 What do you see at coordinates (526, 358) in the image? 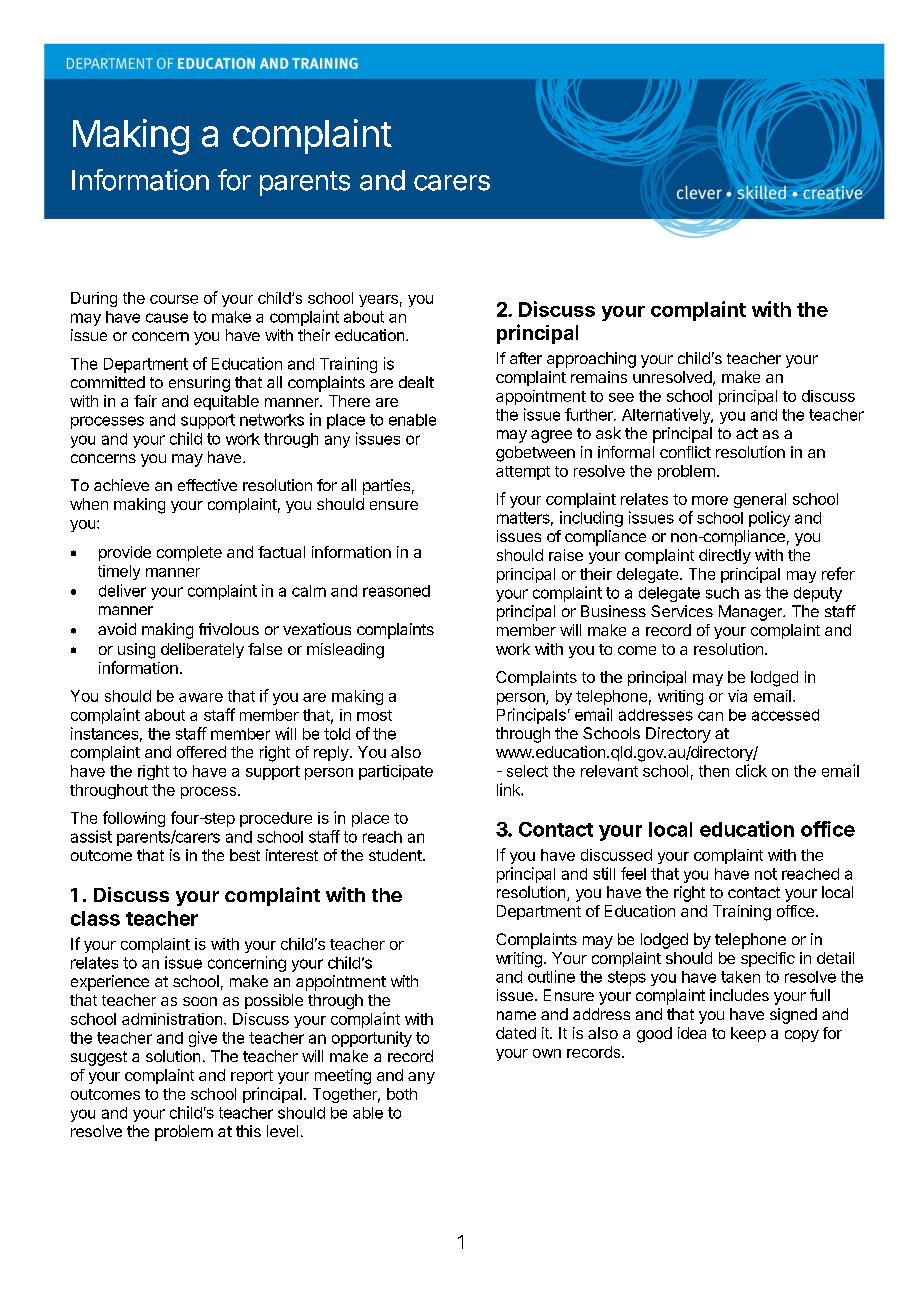
I see `after` at bounding box center [526, 358].
